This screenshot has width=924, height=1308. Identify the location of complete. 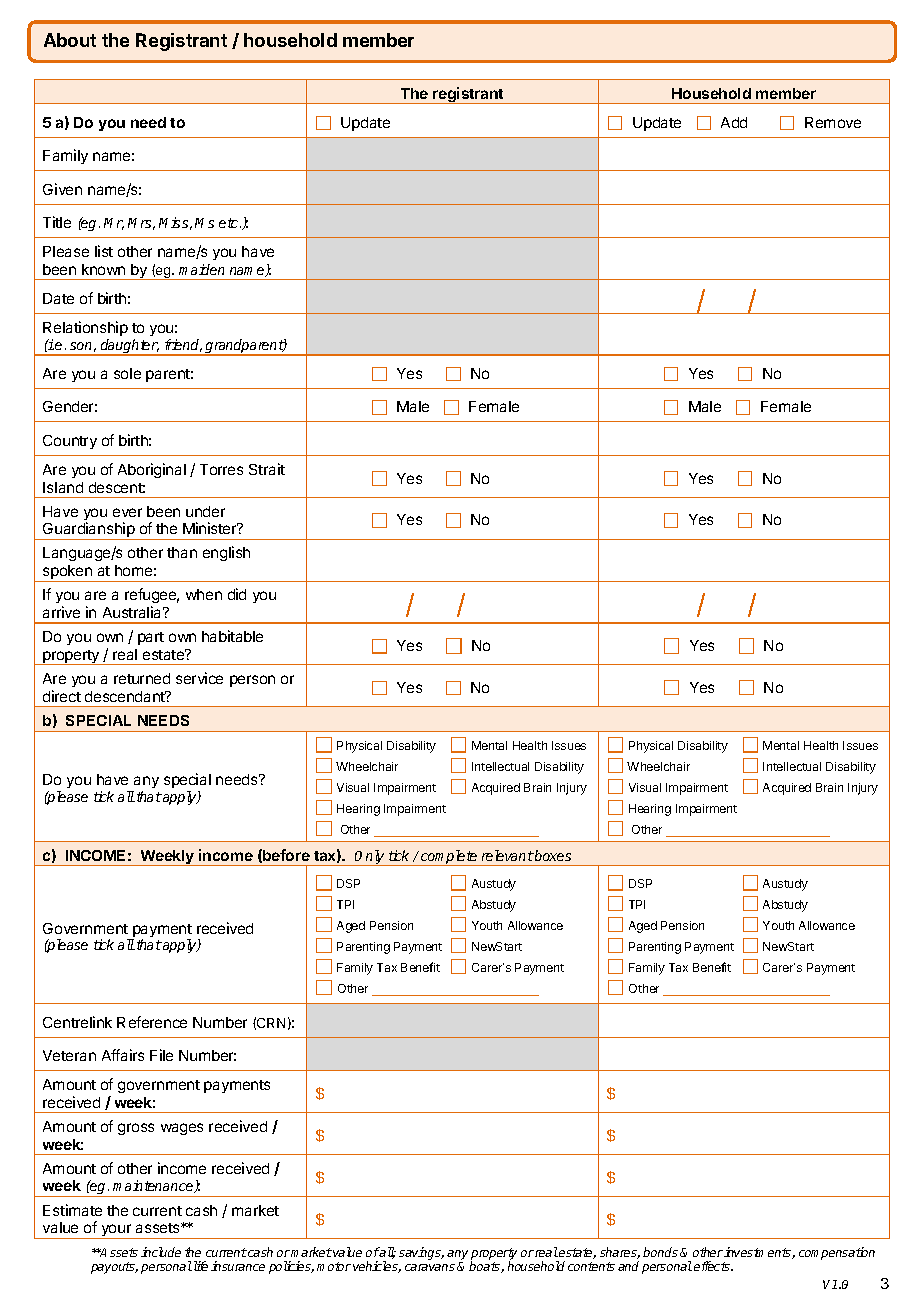
(449, 858).
